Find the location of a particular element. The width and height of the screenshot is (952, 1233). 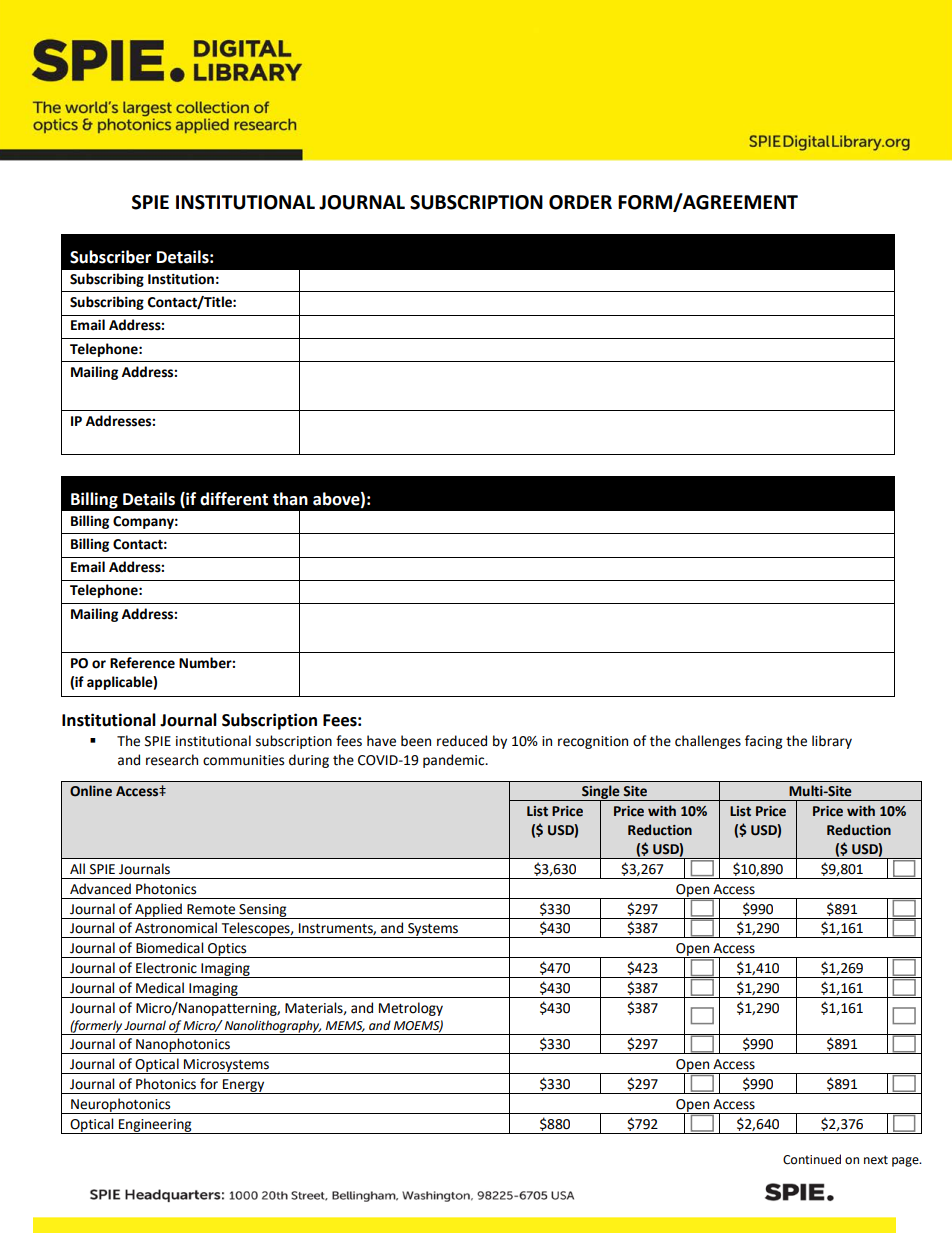

Reference is located at coordinates (142, 663).
